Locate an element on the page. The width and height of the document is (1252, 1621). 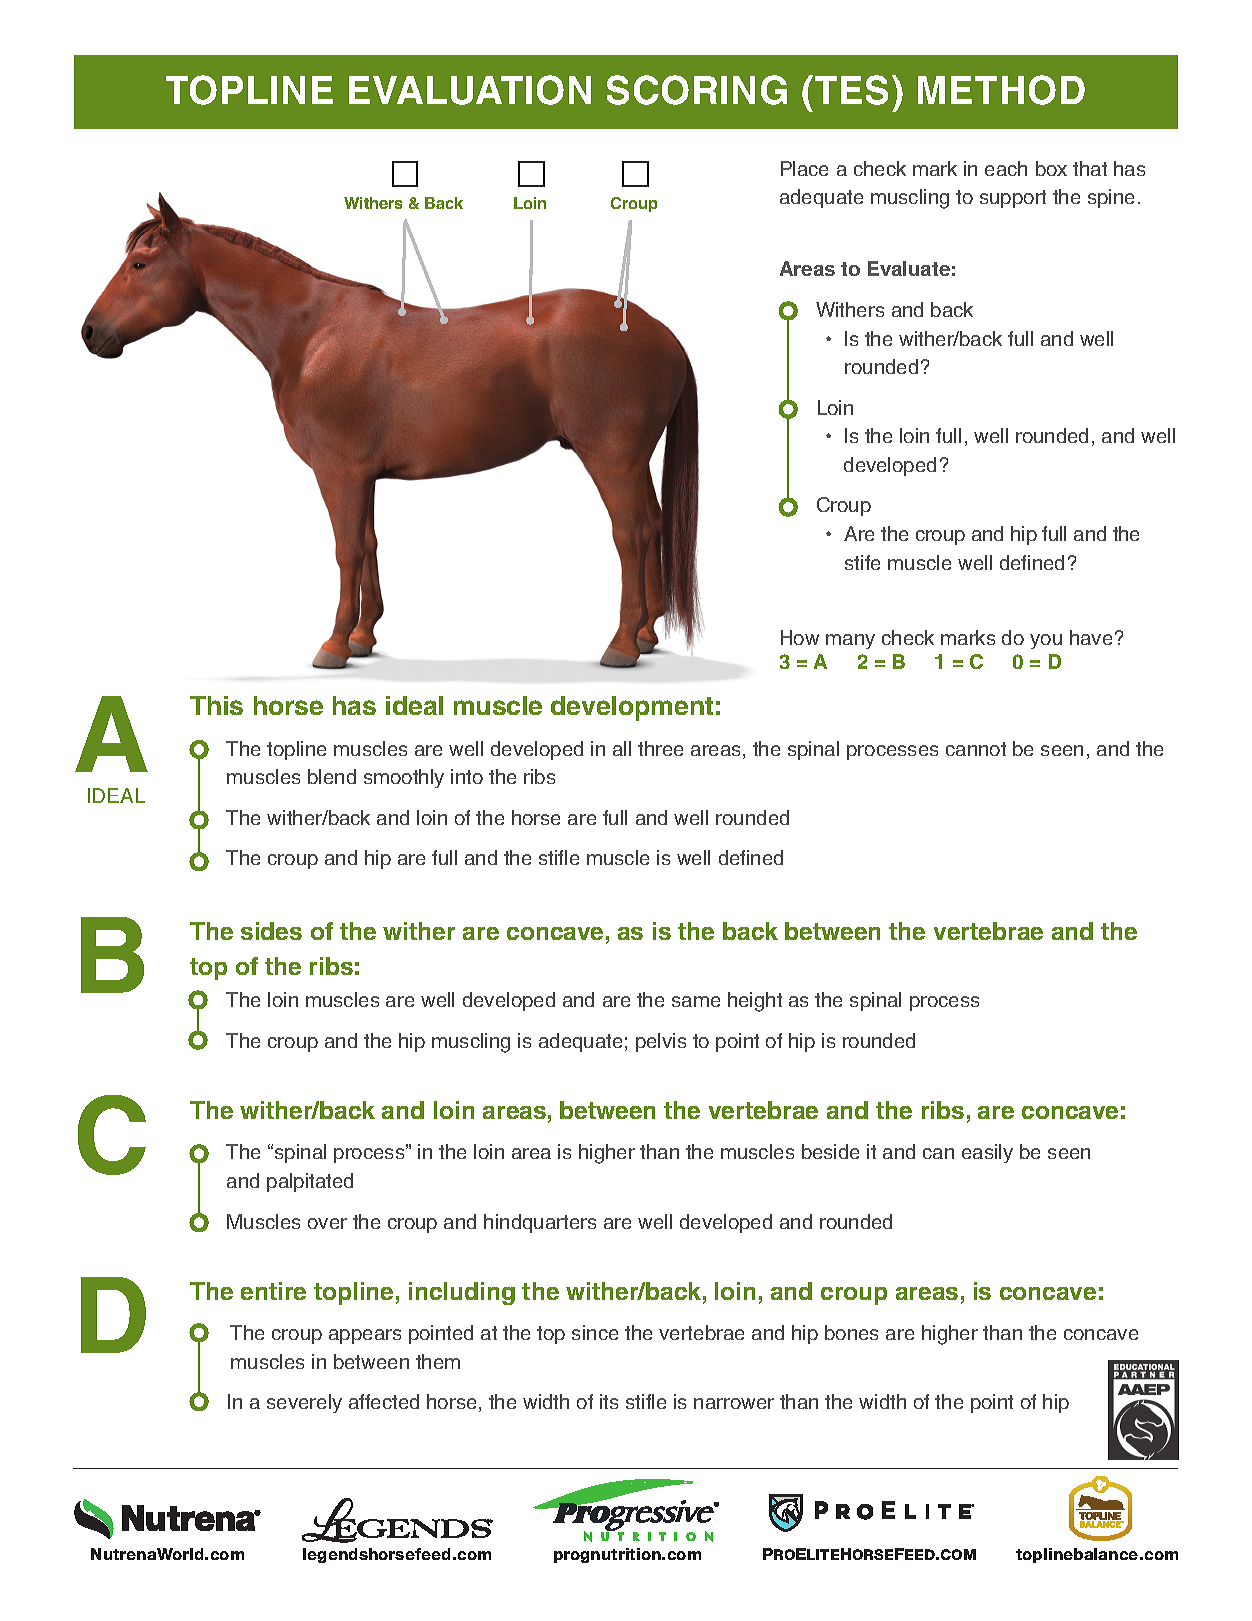
pelvis is located at coordinates (661, 1042).
